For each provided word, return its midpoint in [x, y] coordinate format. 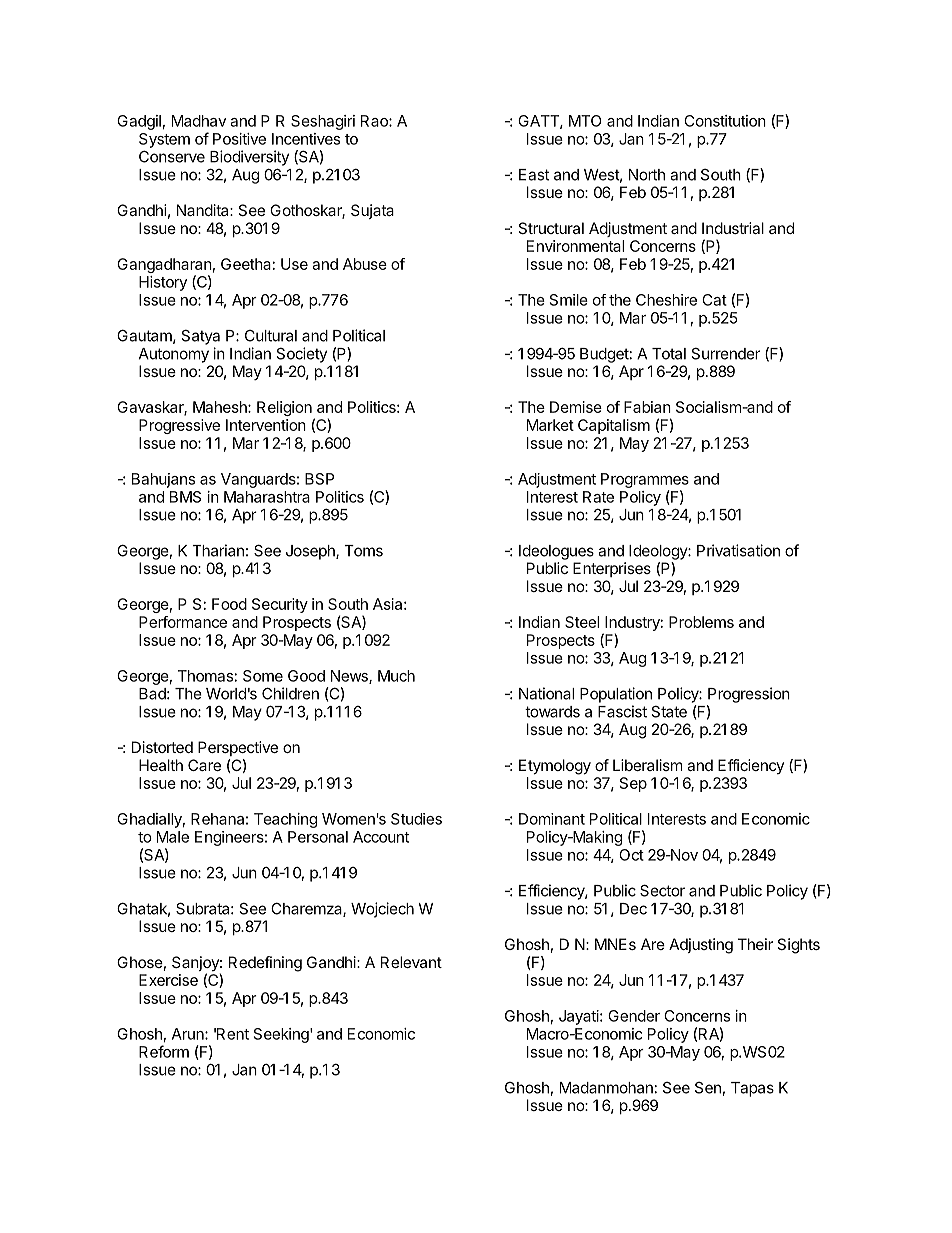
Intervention [266, 425]
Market [550, 425]
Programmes [645, 480]
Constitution [725, 121]
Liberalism [648, 765]
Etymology [555, 767]
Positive [239, 139]
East [534, 175]
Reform [164, 1051]
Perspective [238, 748]
